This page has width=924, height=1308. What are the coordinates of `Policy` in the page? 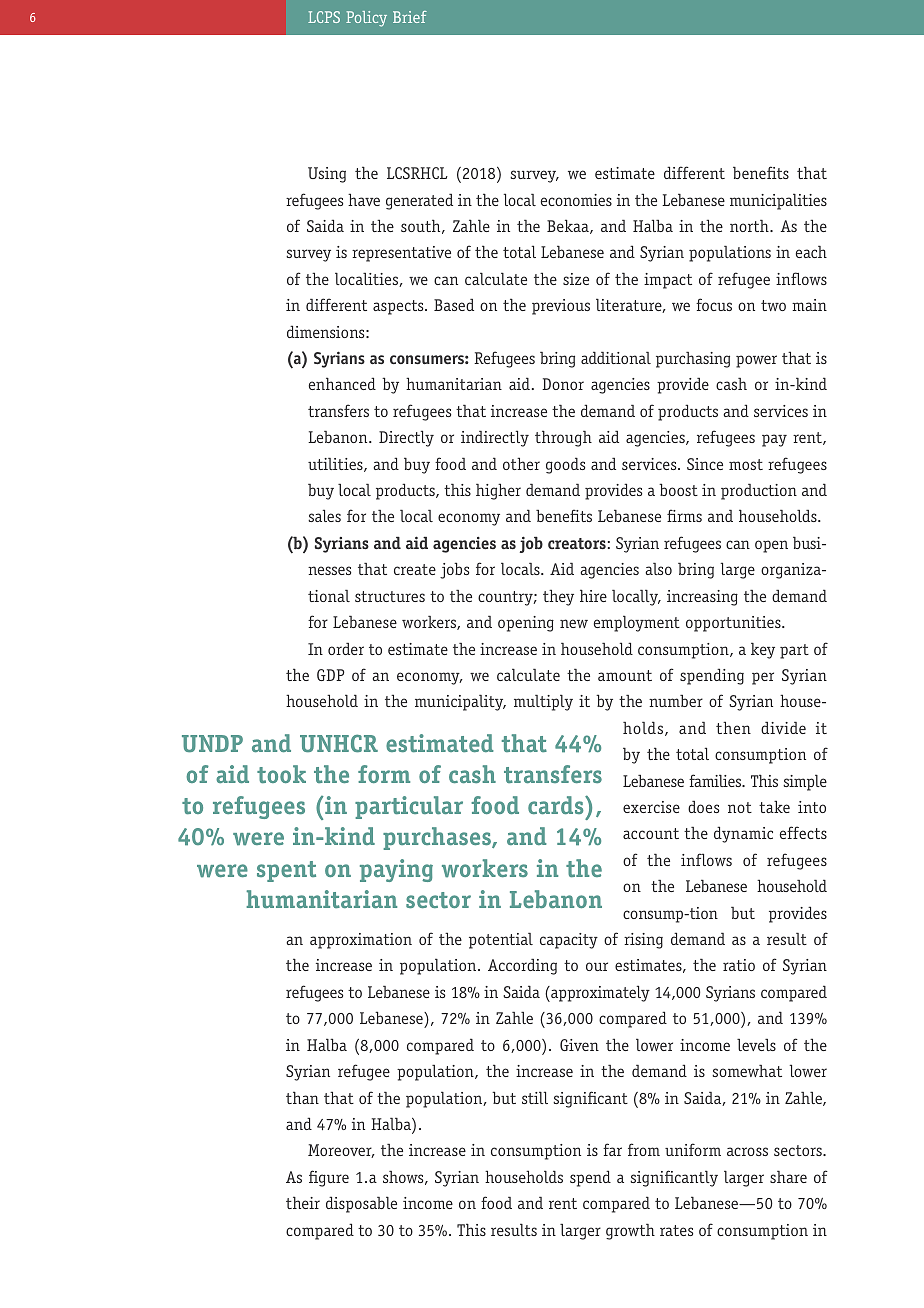 It's located at (366, 19).
